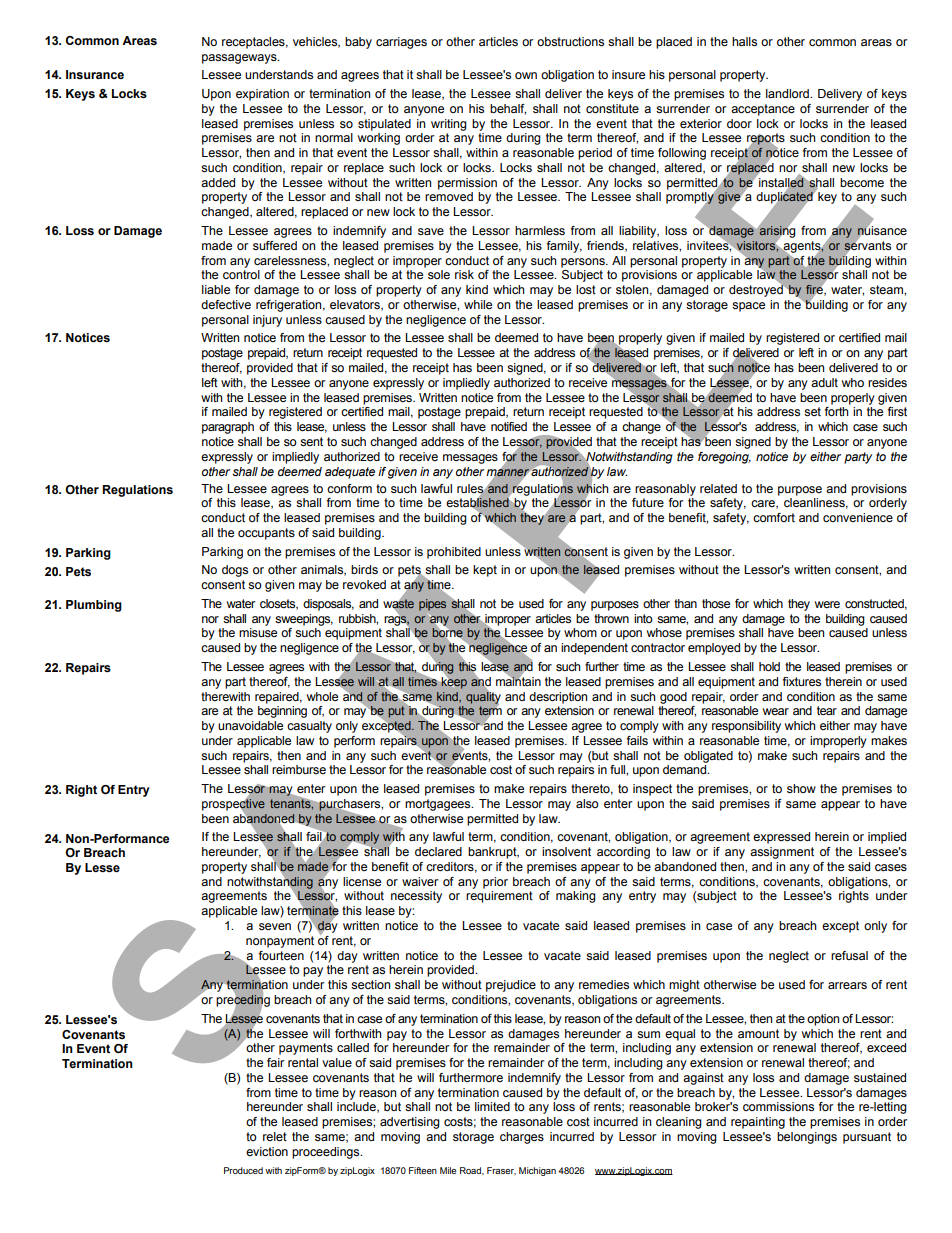 This page has width=952, height=1233. What do you see at coordinates (788, 93) in the page?
I see `landlord` at bounding box center [788, 93].
